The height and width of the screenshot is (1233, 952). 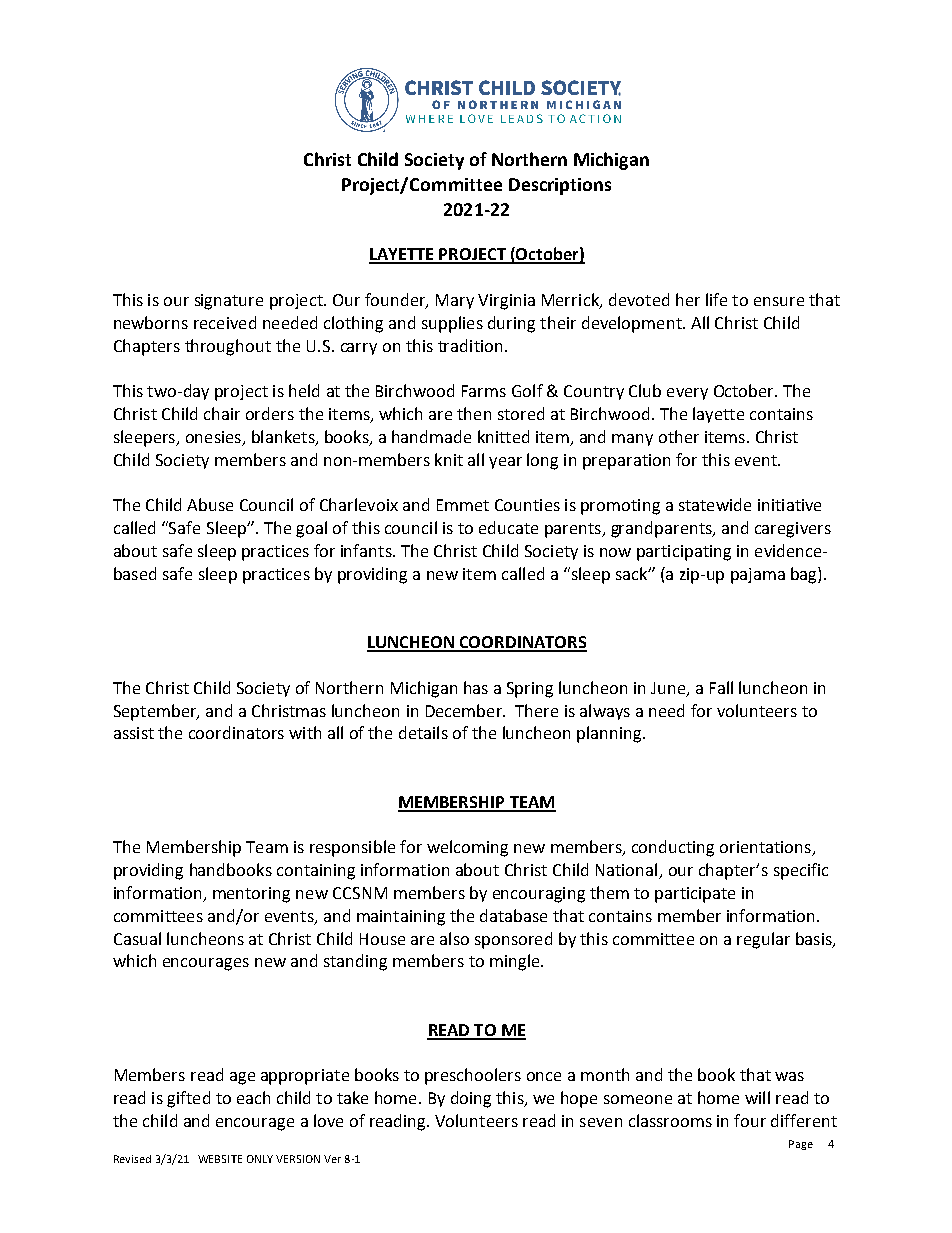 What do you see at coordinates (251, 895) in the screenshot?
I see `mentoring` at bounding box center [251, 895].
